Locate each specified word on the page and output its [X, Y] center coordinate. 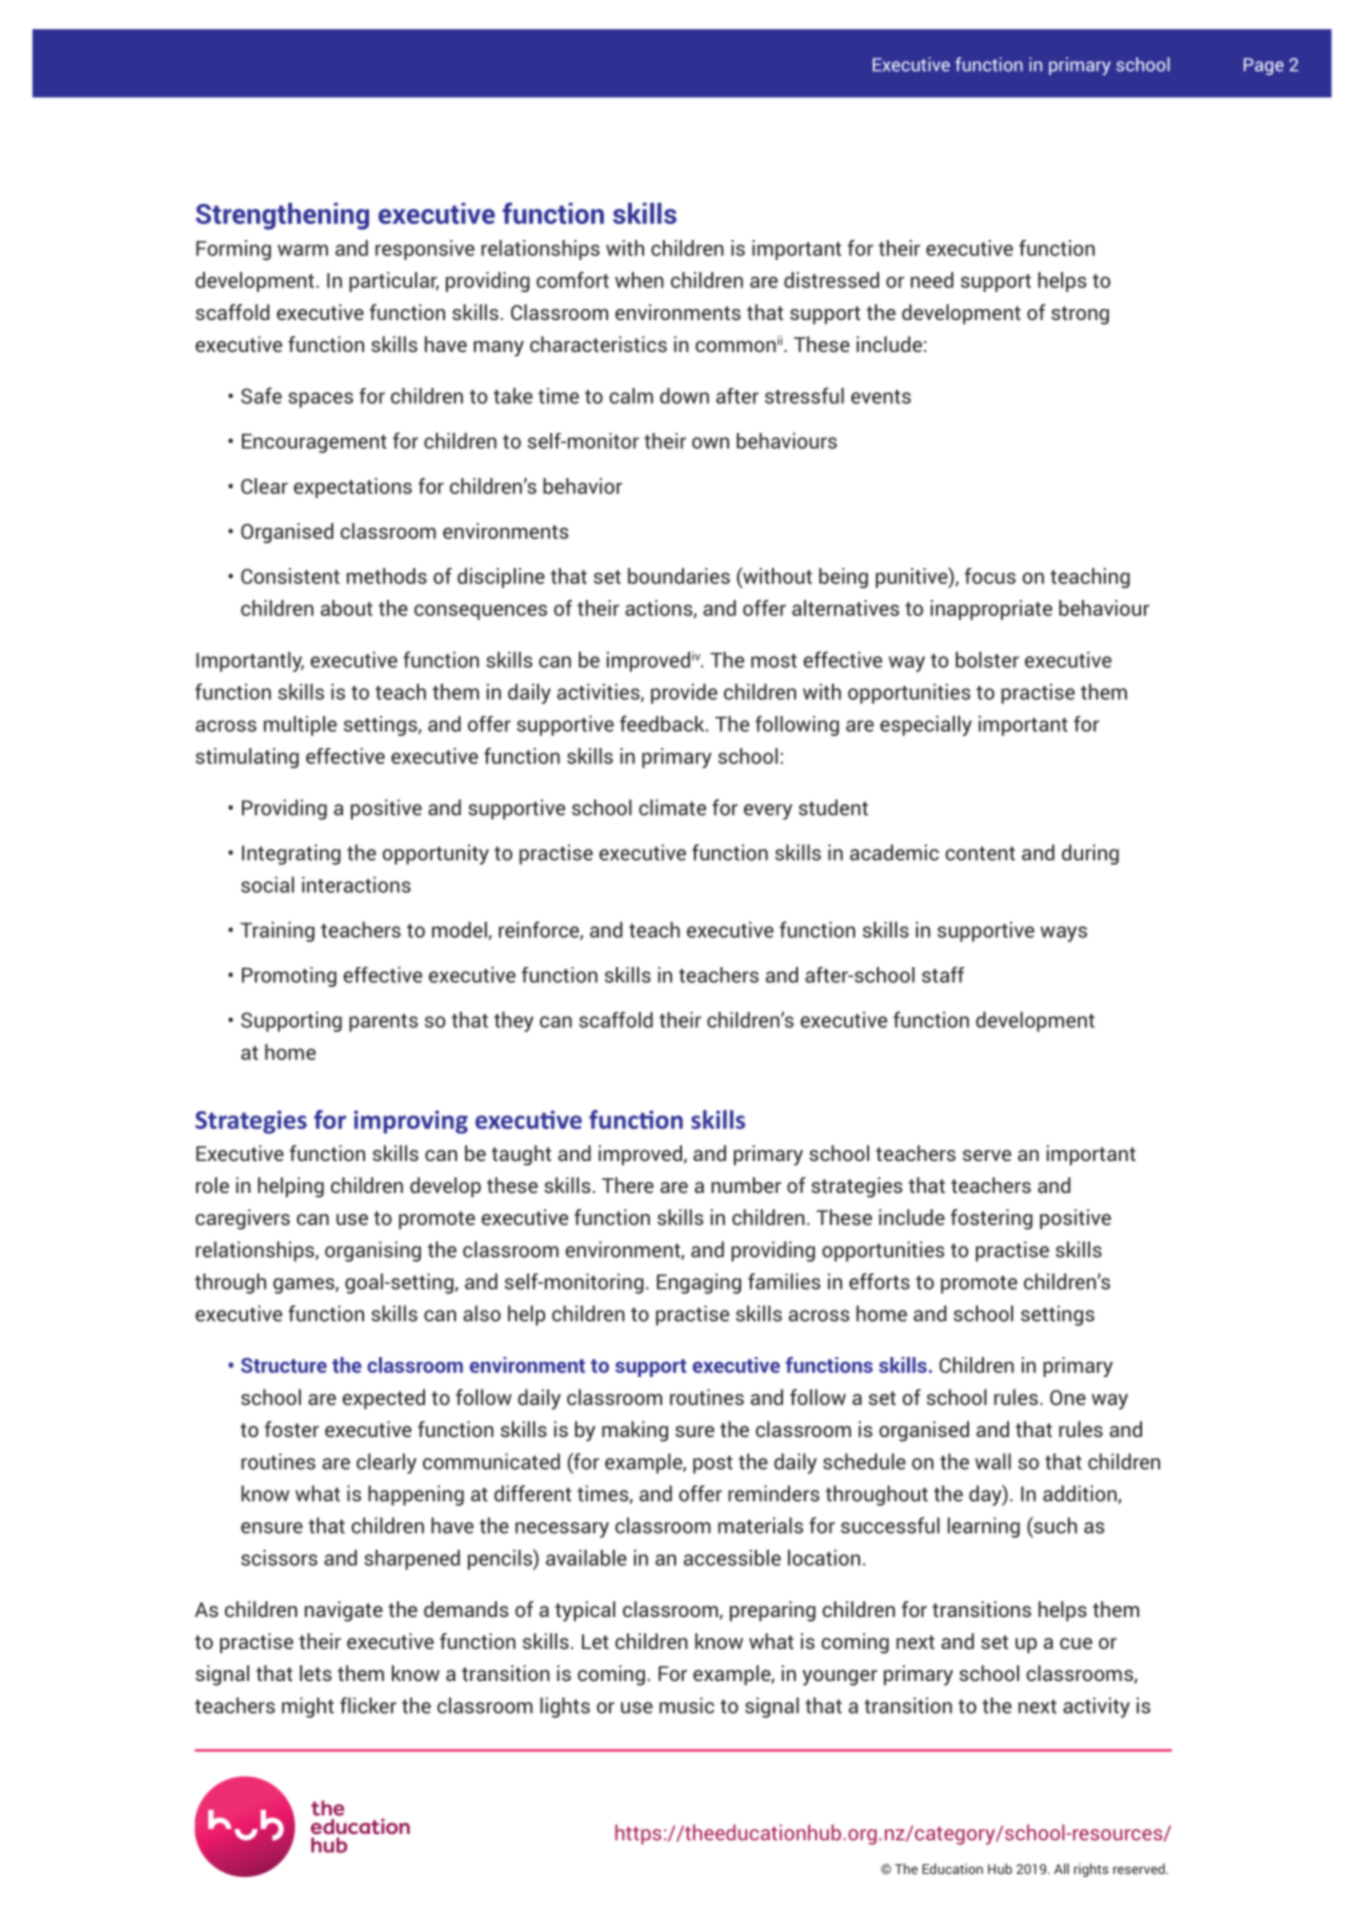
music [686, 1705]
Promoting [289, 977]
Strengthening [282, 216]
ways [1063, 934]
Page [1264, 66]
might [308, 1707]
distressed [831, 280]
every [768, 812]
